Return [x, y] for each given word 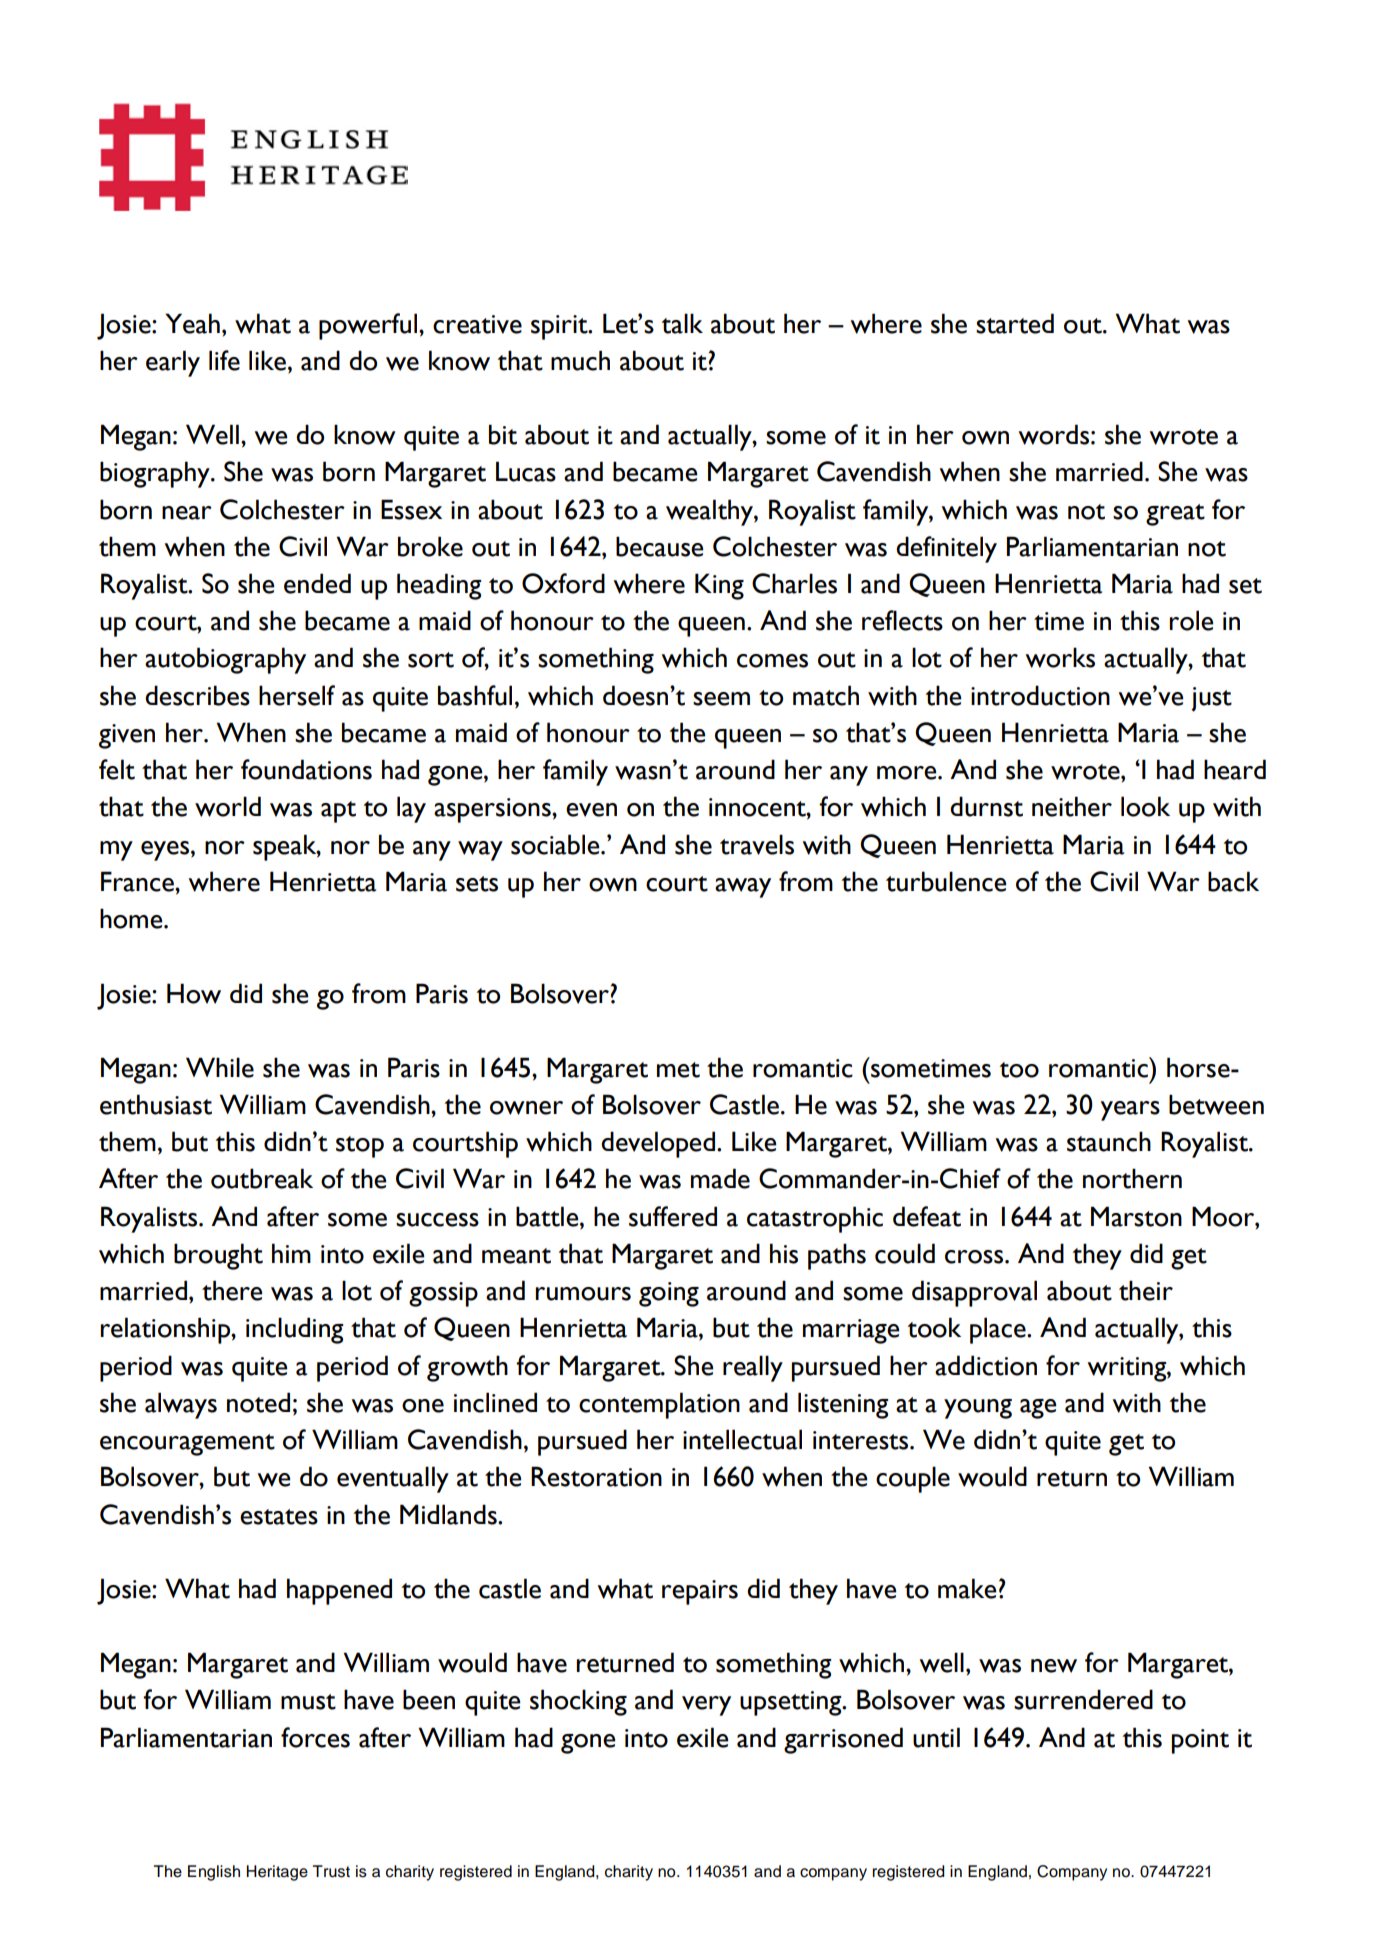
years [1130, 1111]
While [220, 1067]
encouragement [187, 1445]
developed [658, 1144]
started [1015, 323]
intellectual [742, 1439]
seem [721, 699]
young [978, 1409]
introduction [1040, 695]
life [224, 360]
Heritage [277, 1873]
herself [297, 695]
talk [682, 323]
